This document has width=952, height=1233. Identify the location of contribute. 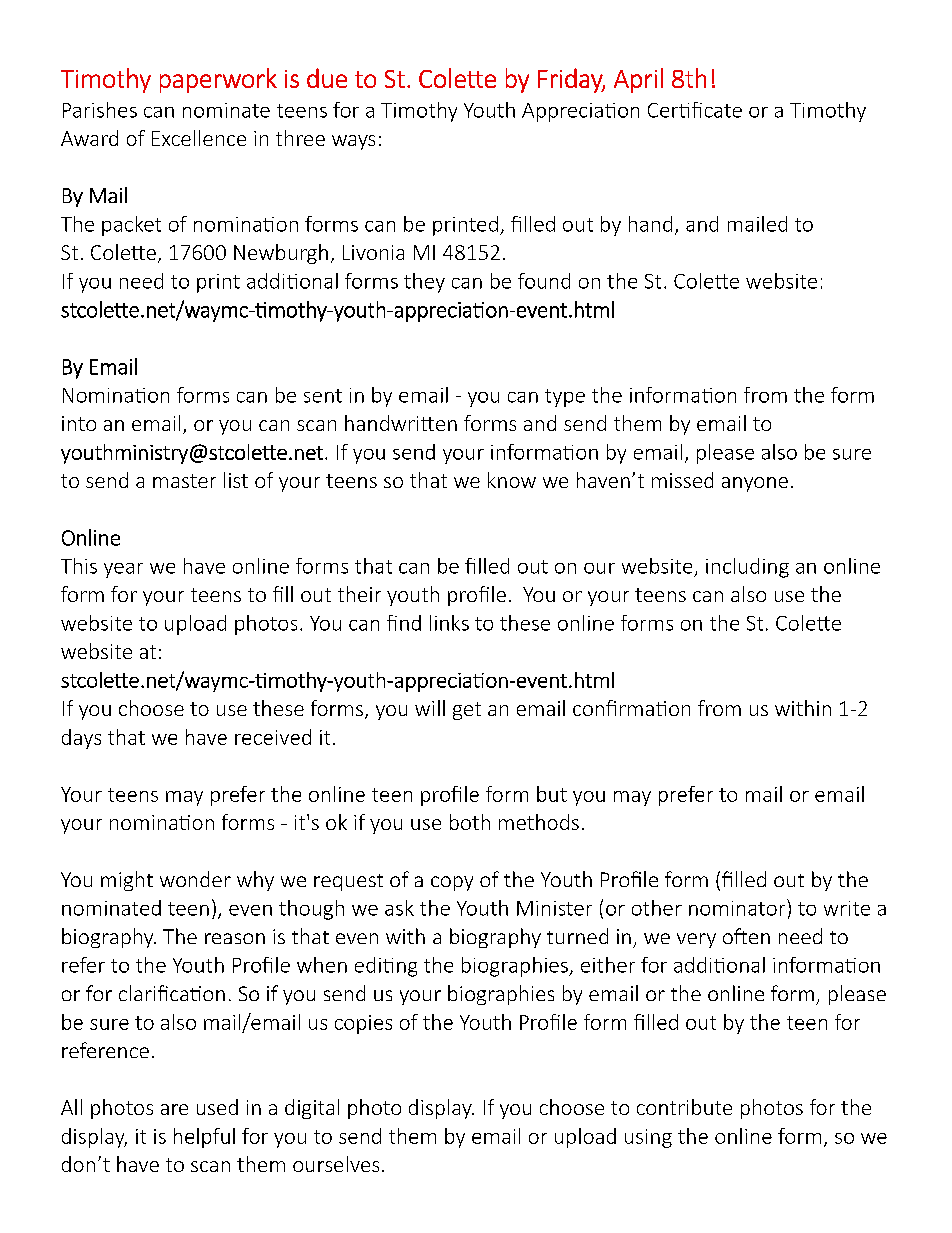
(684, 1107).
